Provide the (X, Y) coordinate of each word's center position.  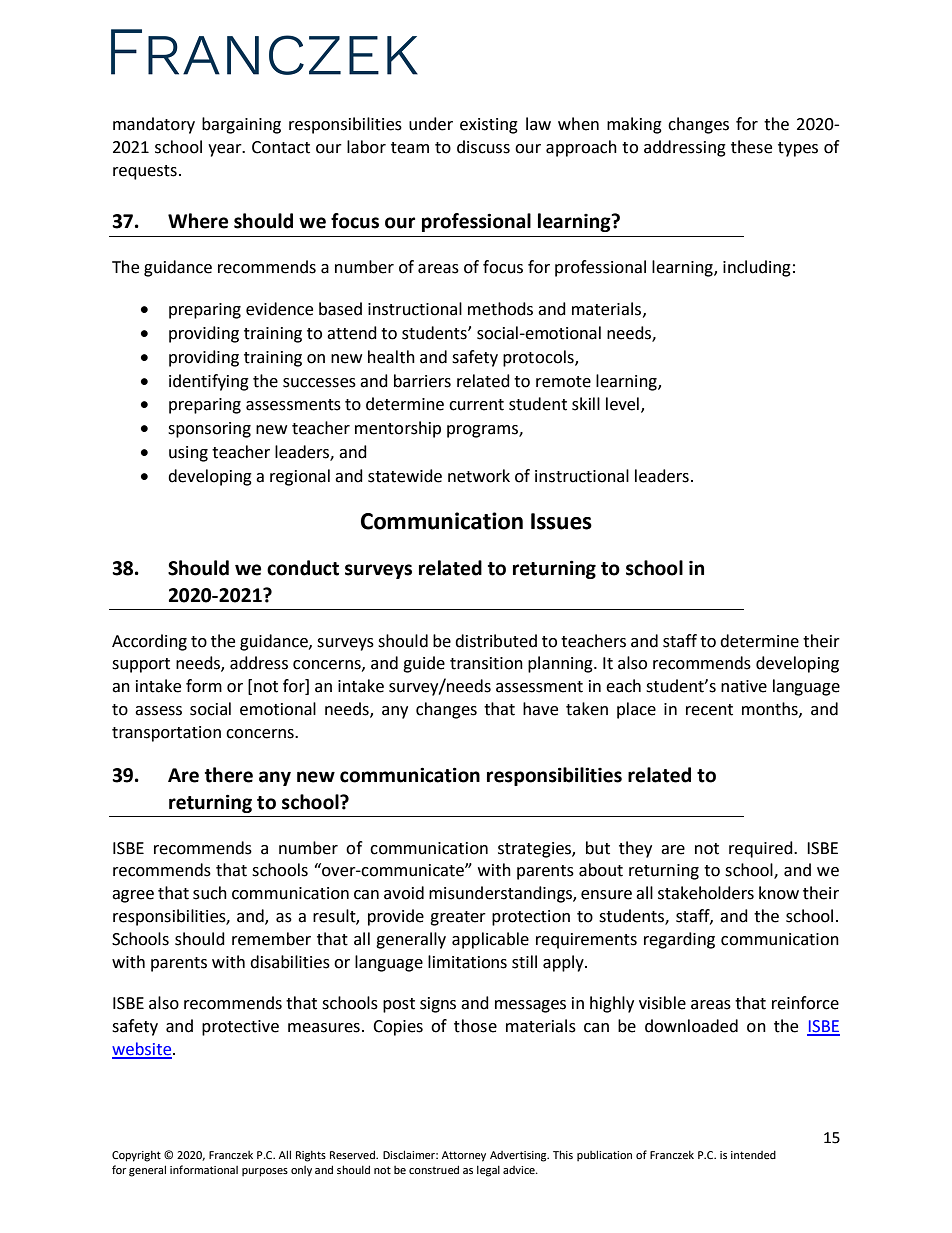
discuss (483, 147)
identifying (209, 382)
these (751, 147)
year (226, 150)
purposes (265, 1172)
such (210, 893)
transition (486, 663)
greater (458, 918)
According (149, 642)
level (622, 404)
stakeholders (706, 893)
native (744, 686)
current (476, 405)
